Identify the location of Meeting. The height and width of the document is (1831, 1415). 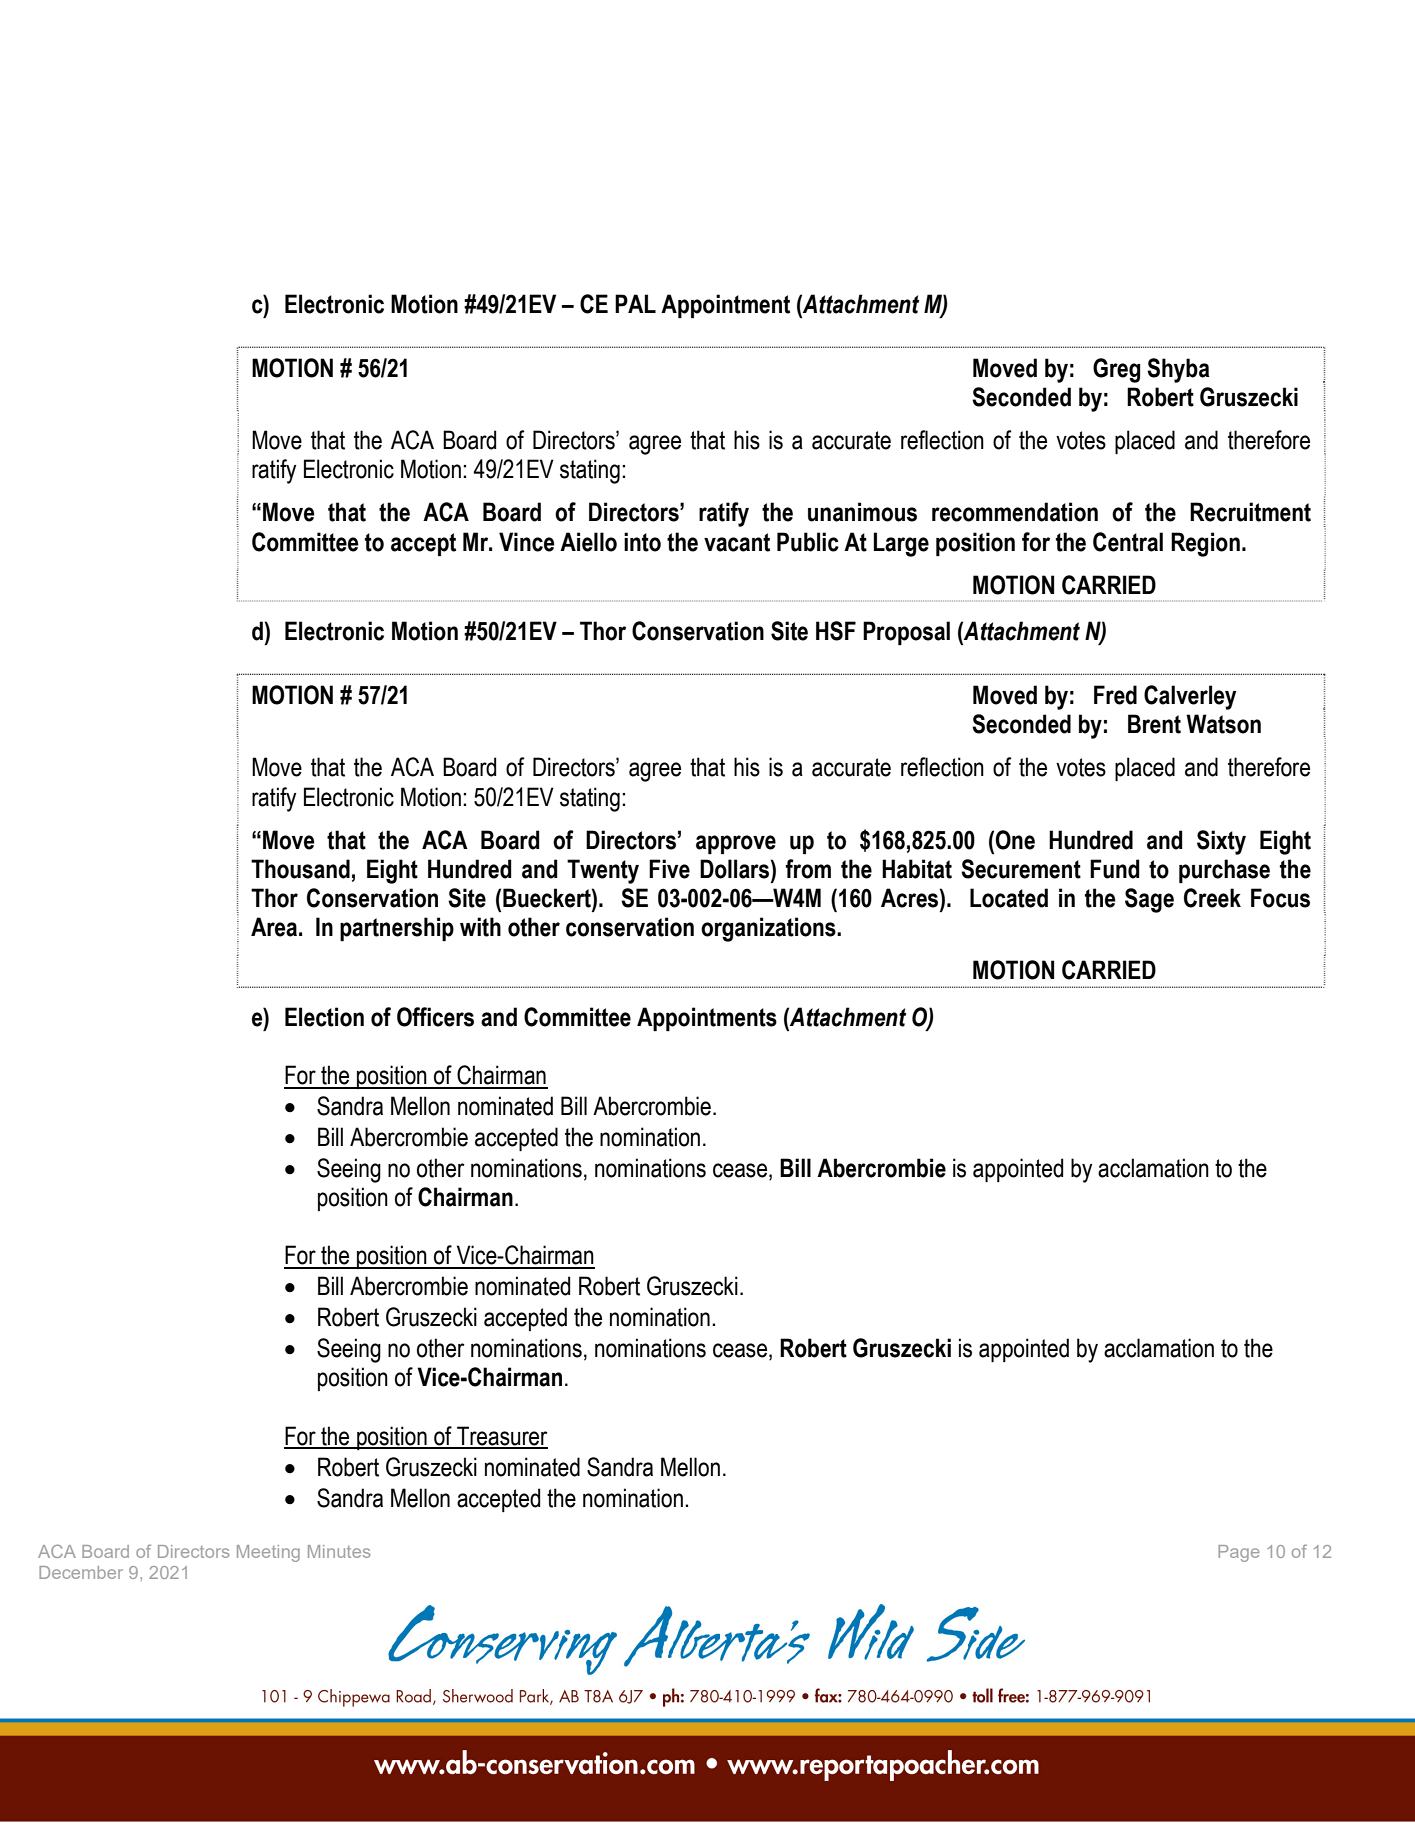
(268, 1553).
